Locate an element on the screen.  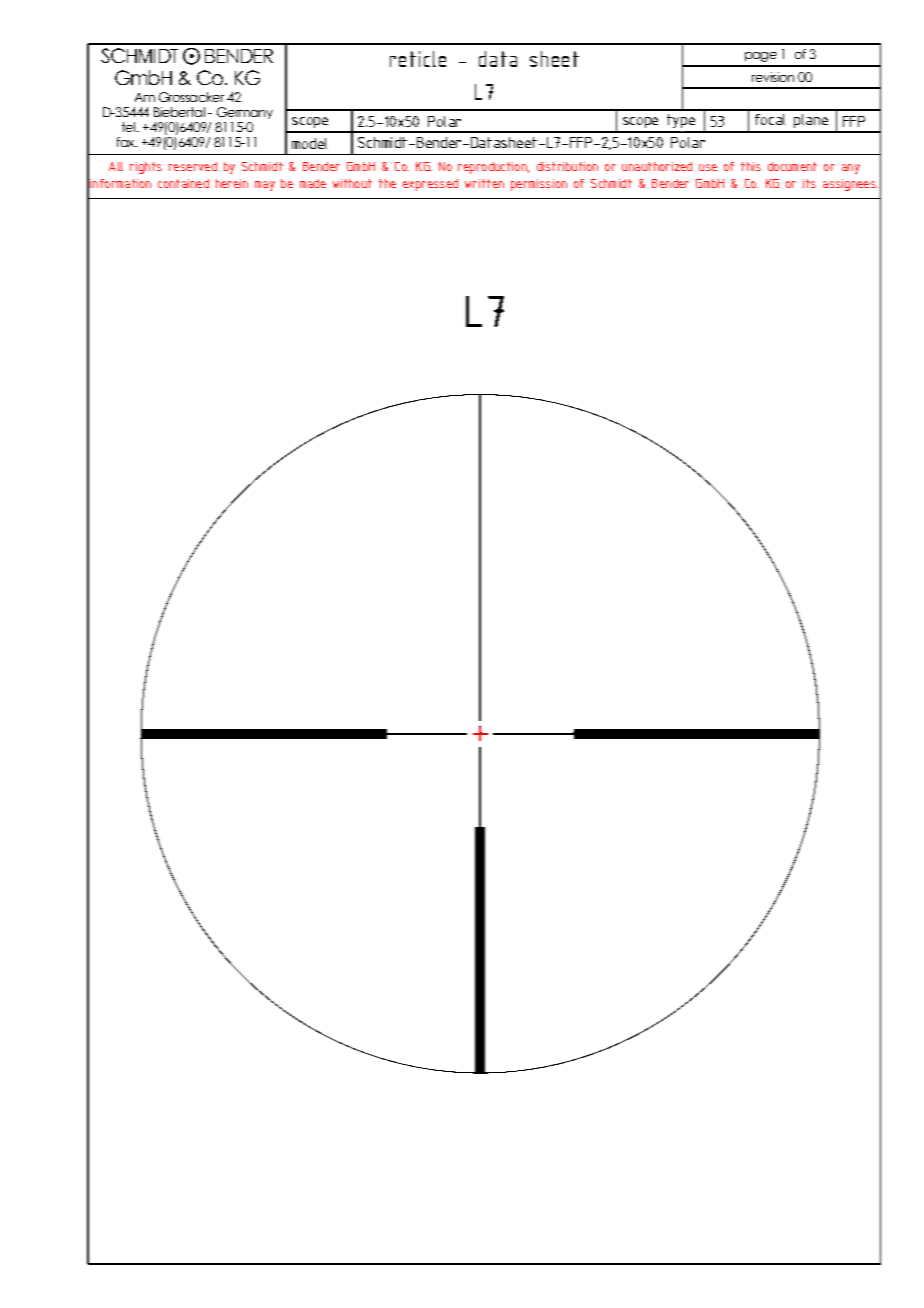
reticle is located at coordinates (418, 59).
